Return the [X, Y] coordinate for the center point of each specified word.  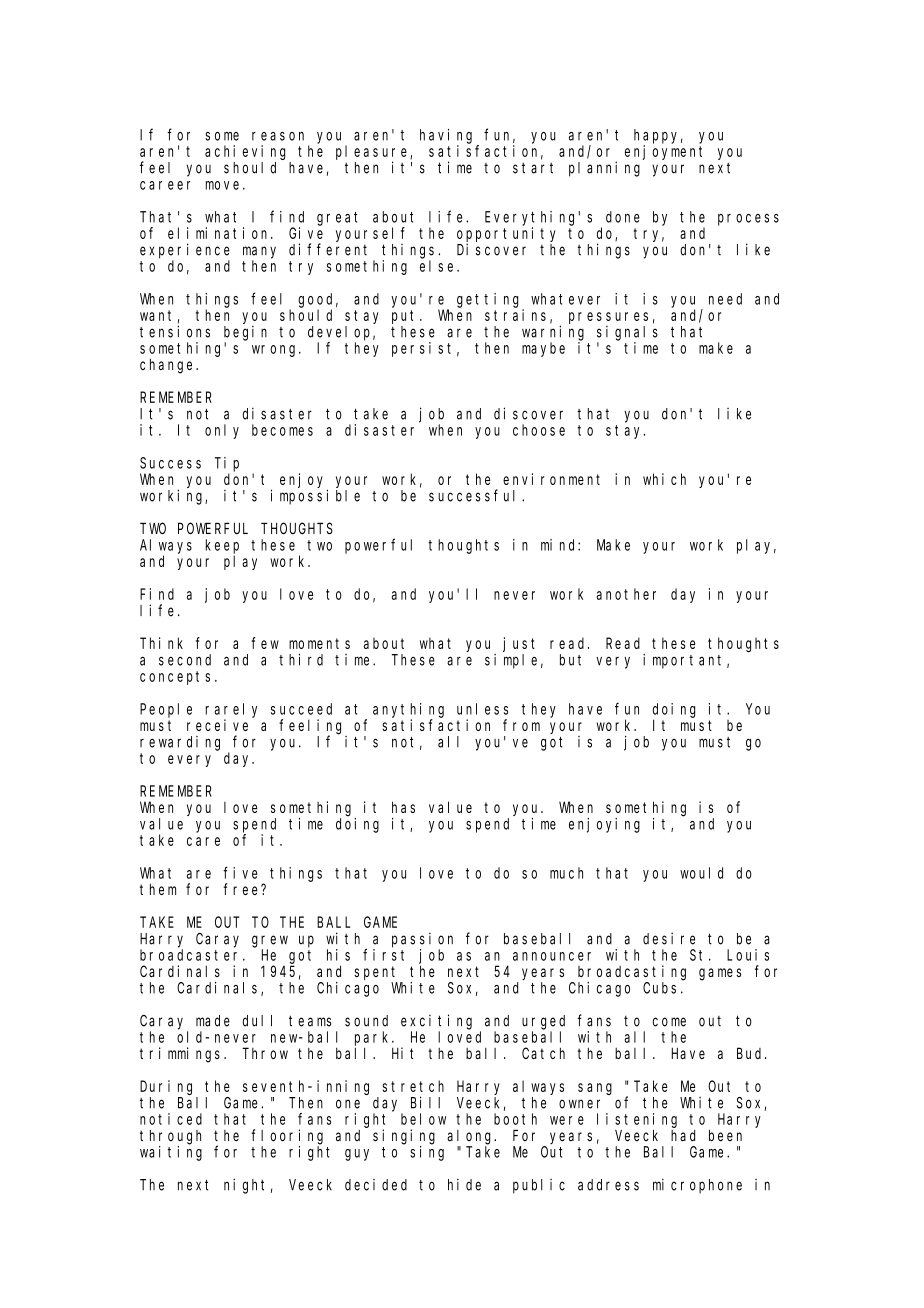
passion [422, 940]
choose [539, 430]
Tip [227, 464]
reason [278, 136]
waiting [171, 1153]
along [471, 1137]
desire [669, 938]
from [521, 725]
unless [482, 709]
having [446, 136]
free [242, 889]
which [664, 479]
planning [604, 169]
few [265, 643]
